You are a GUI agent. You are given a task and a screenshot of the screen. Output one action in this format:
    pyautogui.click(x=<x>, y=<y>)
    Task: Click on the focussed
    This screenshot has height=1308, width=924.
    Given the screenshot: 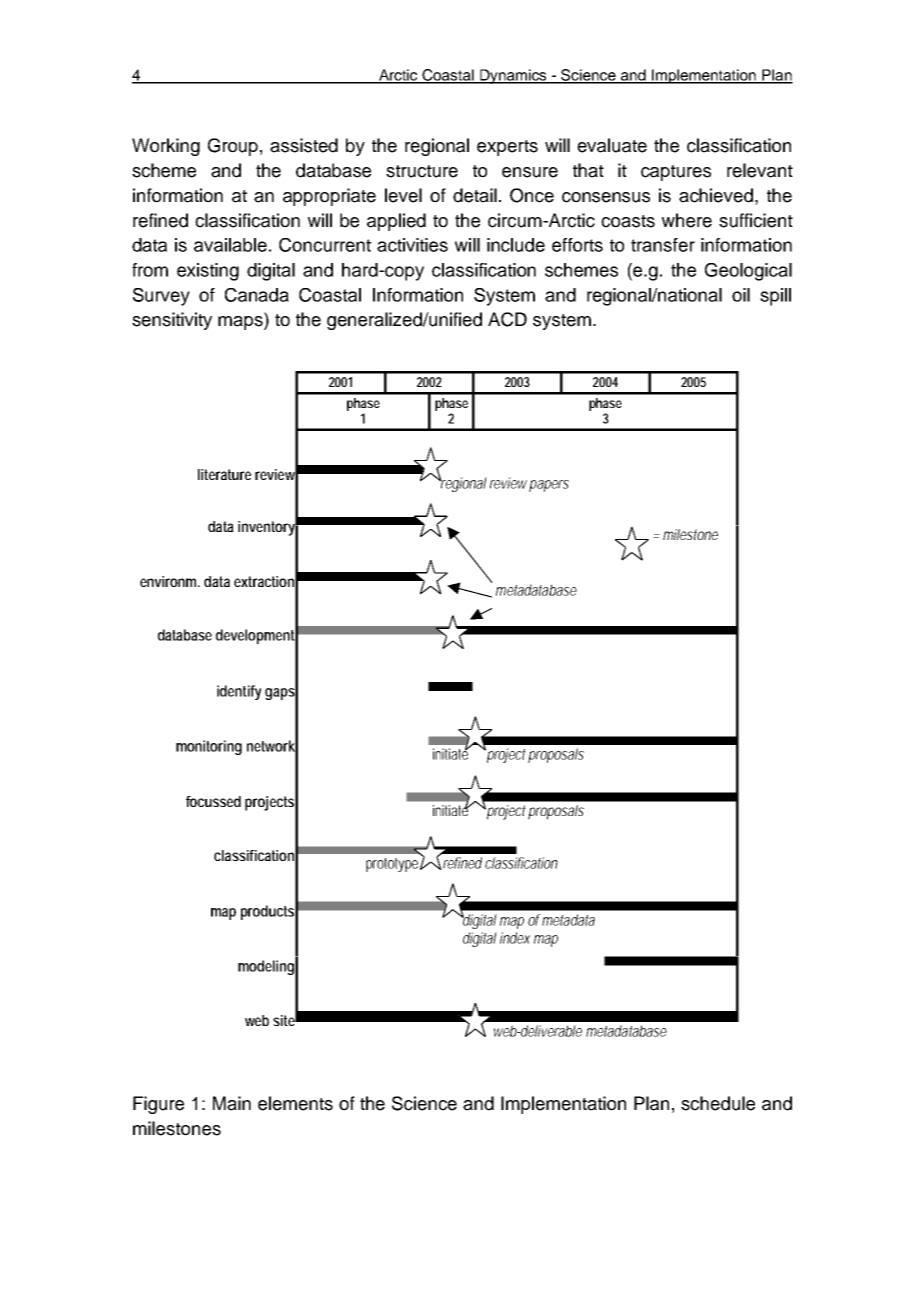 What is the action you would take?
    pyautogui.click(x=213, y=801)
